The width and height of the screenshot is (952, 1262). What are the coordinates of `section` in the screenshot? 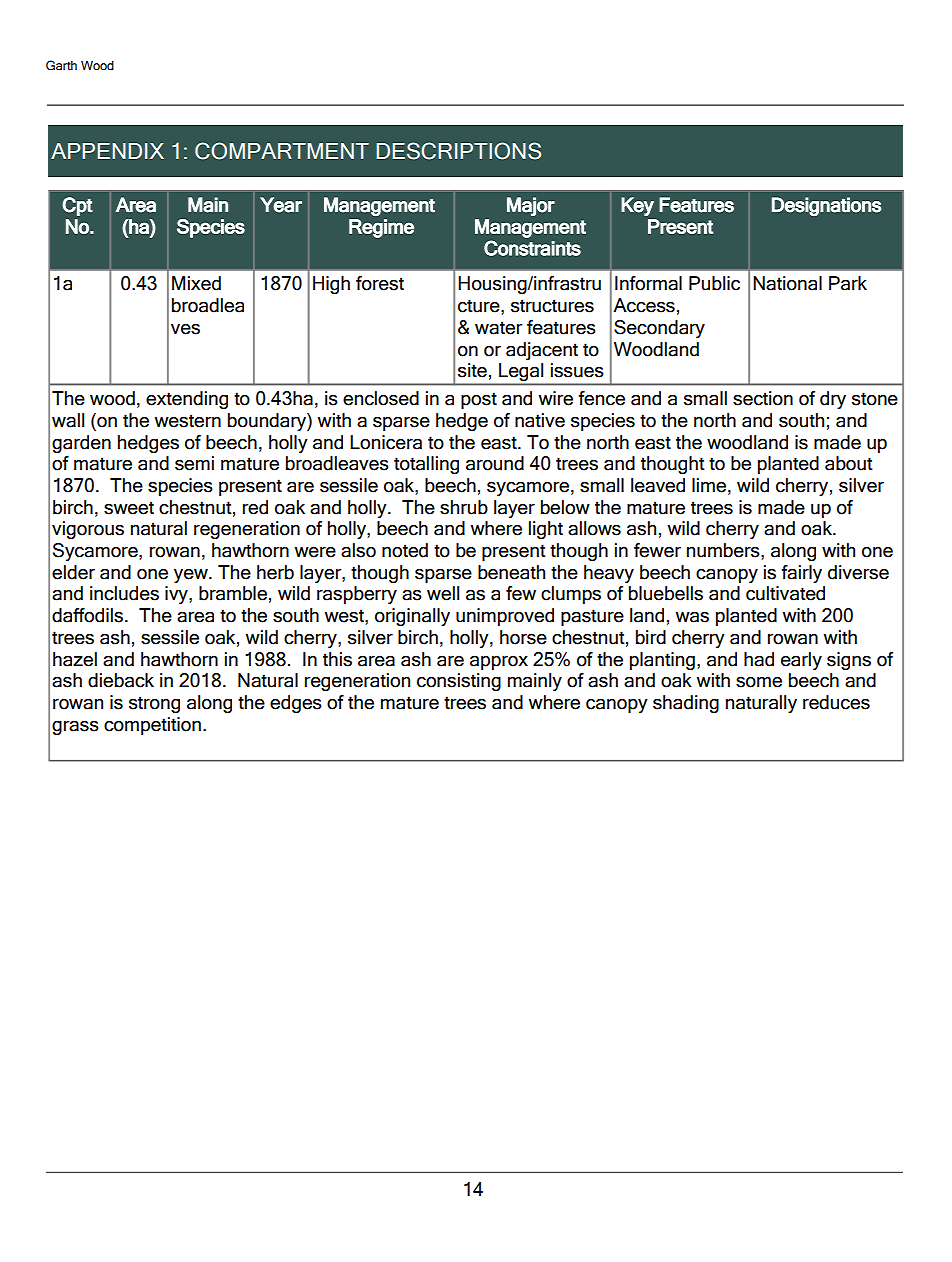 It's located at (763, 398).
